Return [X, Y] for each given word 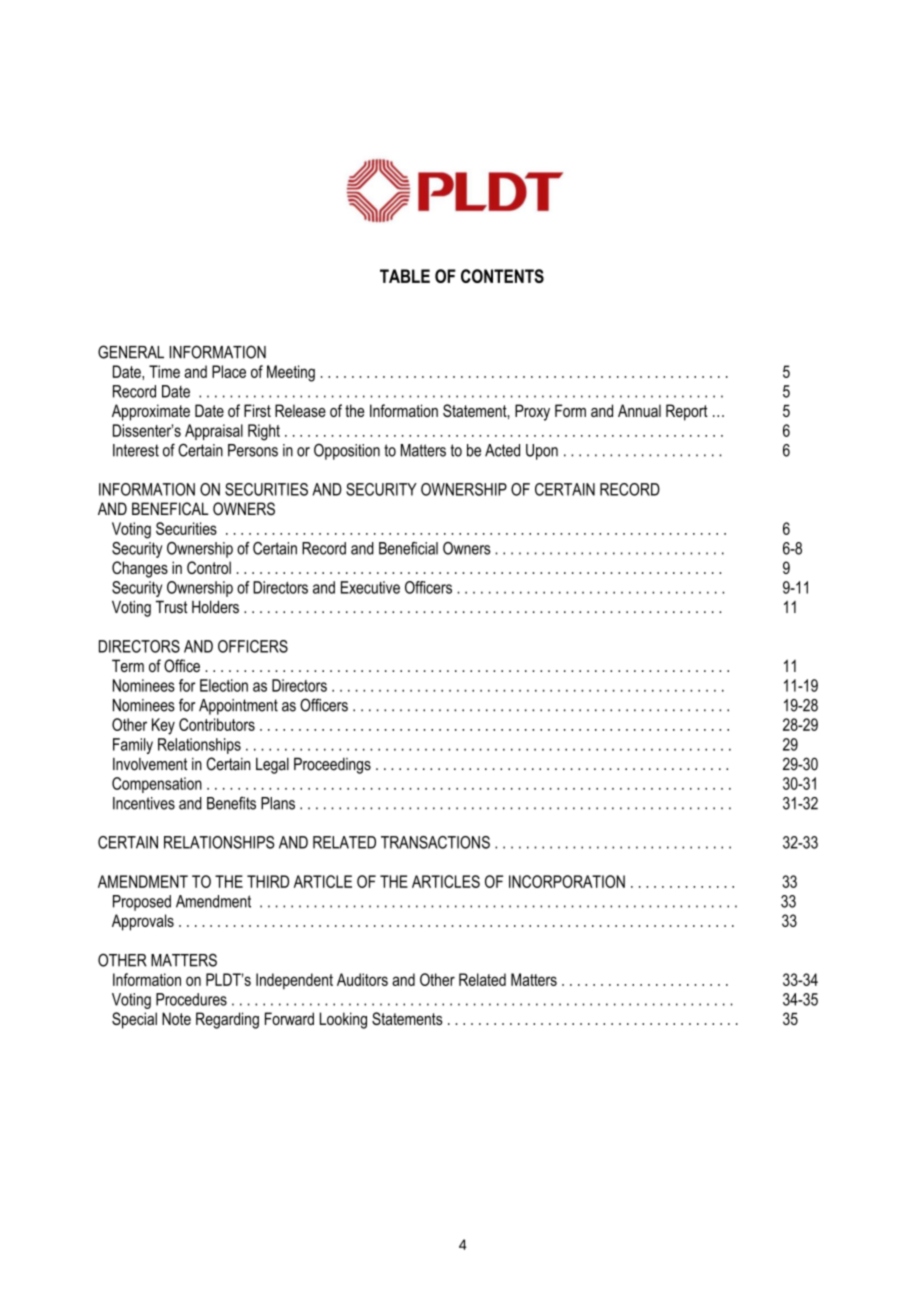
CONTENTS [502, 276]
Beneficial [408, 548]
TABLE [405, 276]
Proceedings [332, 765]
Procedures [191, 999]
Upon [542, 452]
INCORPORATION [567, 881]
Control [209, 567]
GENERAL [131, 352]
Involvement [150, 764]
